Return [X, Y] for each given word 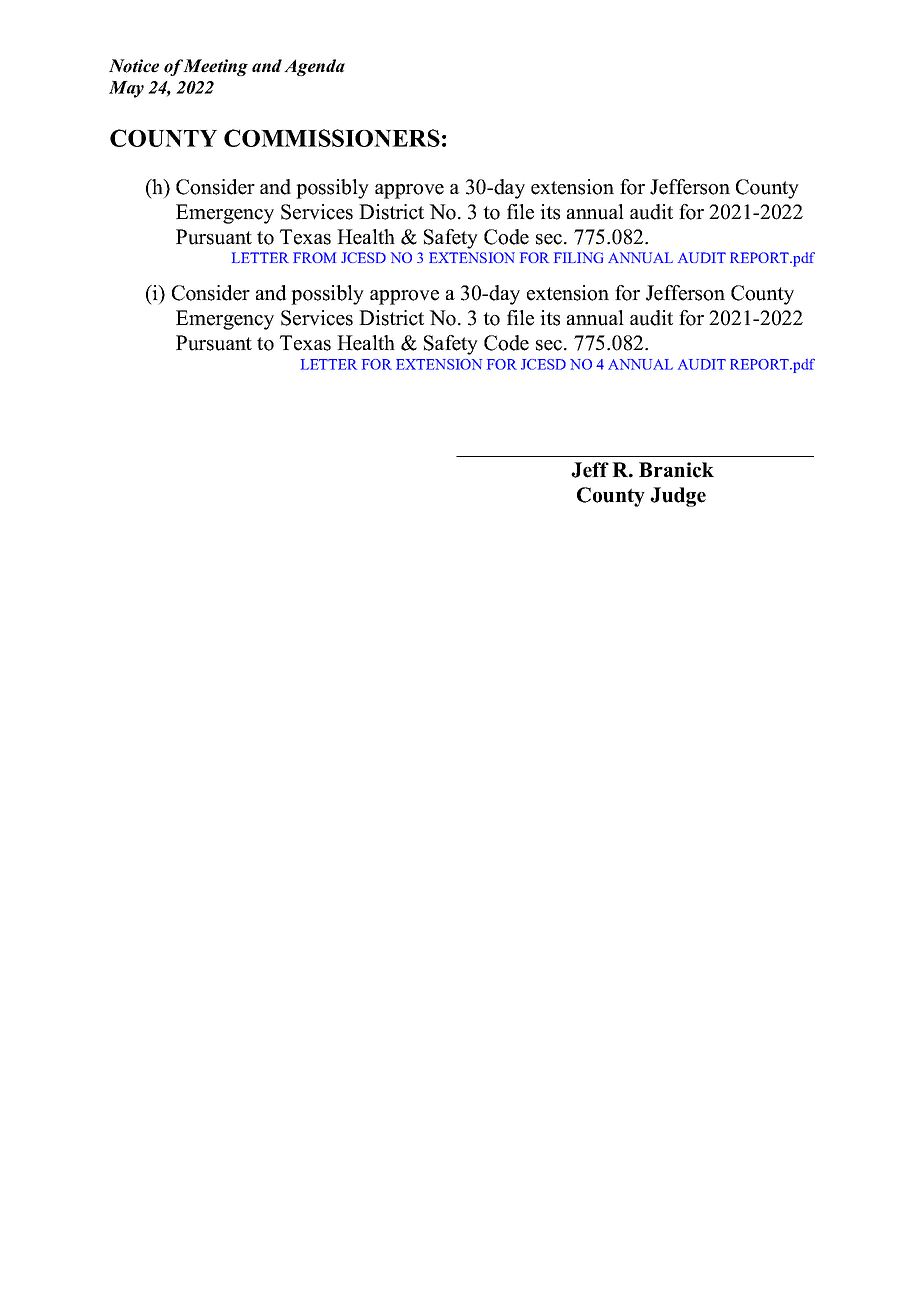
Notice [134, 66]
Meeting [215, 67]
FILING [578, 257]
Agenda [314, 67]
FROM [314, 257]
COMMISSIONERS [332, 138]
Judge [678, 497]
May [126, 89]
